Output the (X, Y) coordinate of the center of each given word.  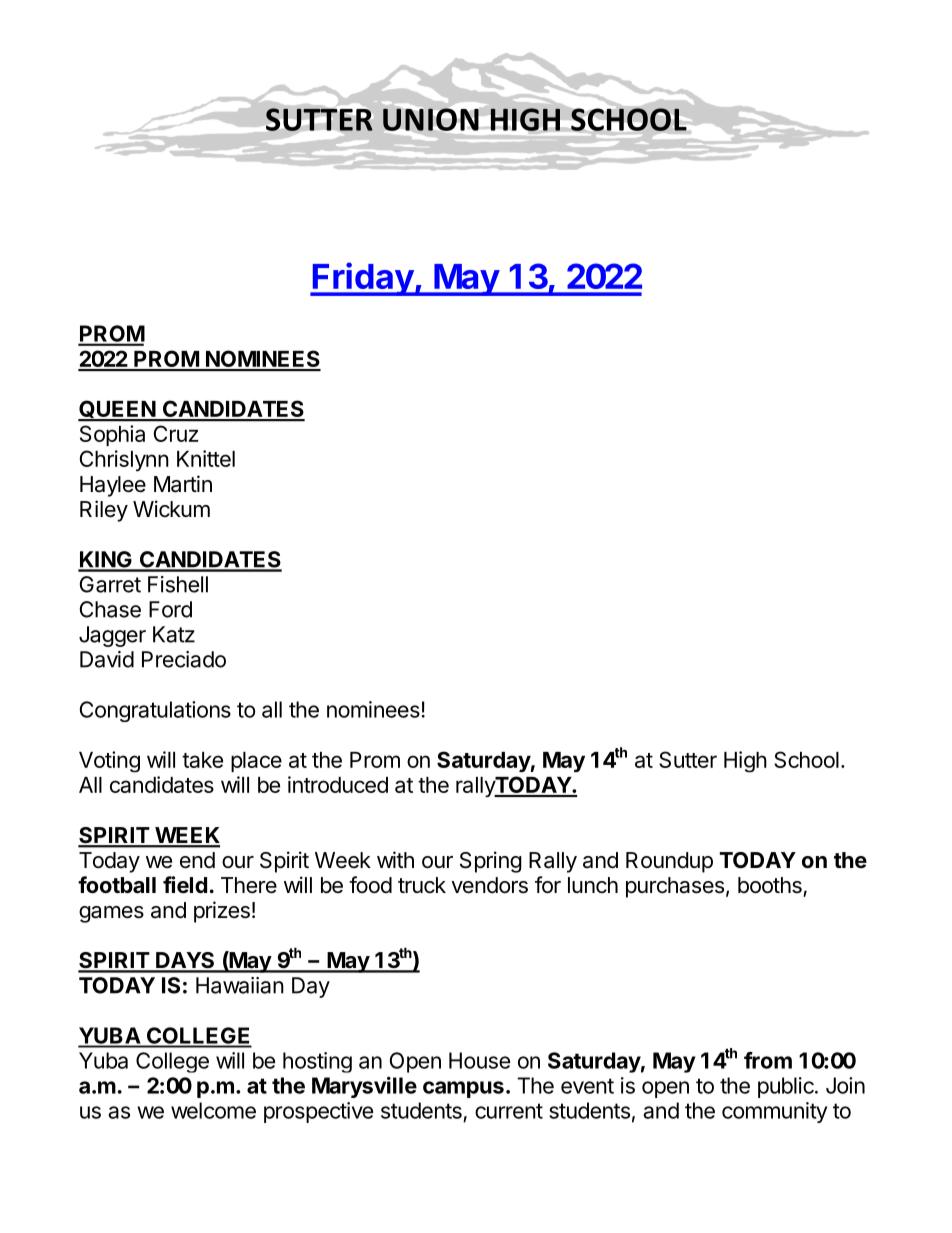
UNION (431, 119)
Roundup (669, 862)
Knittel (206, 458)
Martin (183, 484)
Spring (491, 862)
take (202, 760)
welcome (213, 1110)
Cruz (176, 433)
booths (770, 885)
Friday (363, 279)
